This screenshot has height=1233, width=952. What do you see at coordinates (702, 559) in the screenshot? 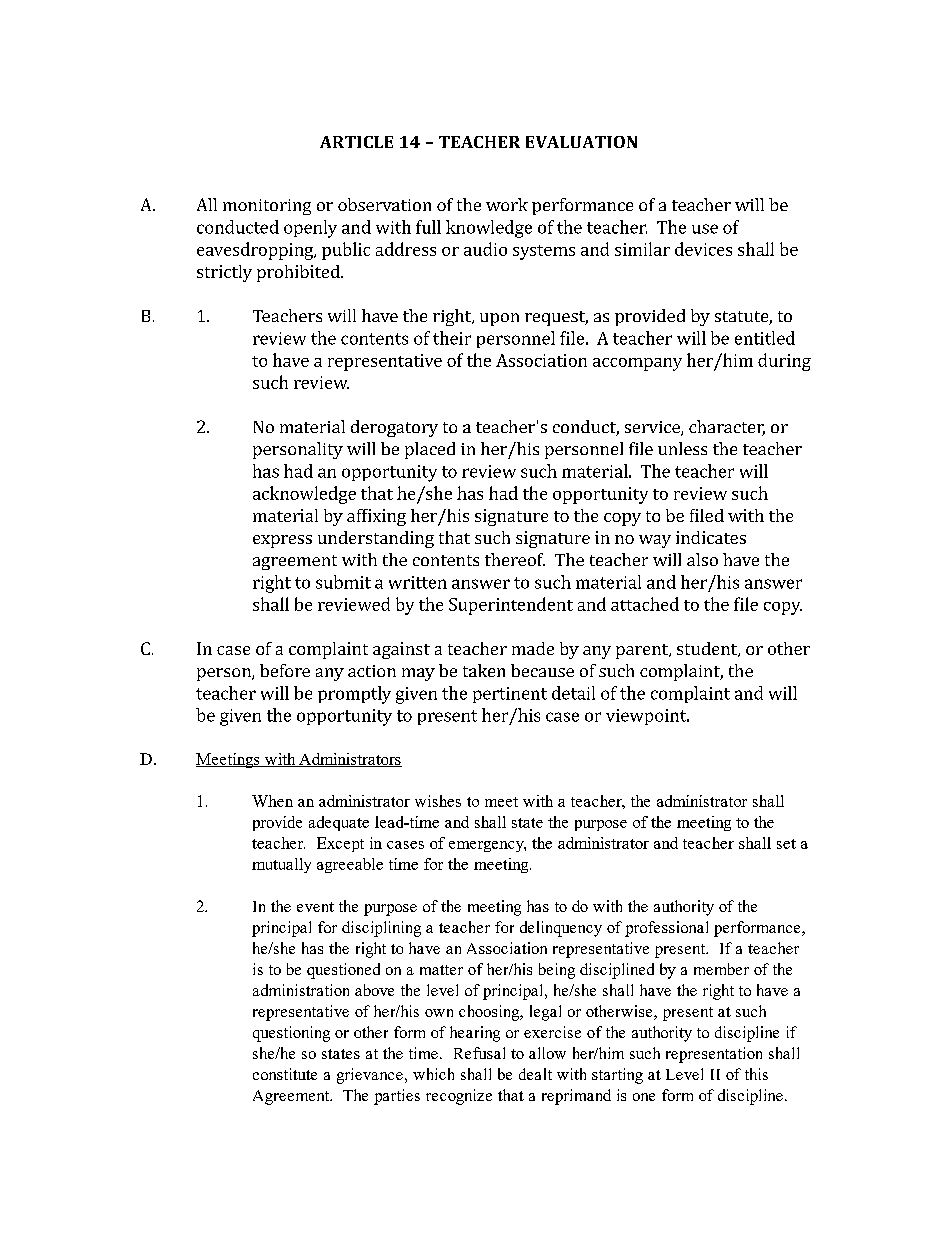
I see `also` at bounding box center [702, 559].
